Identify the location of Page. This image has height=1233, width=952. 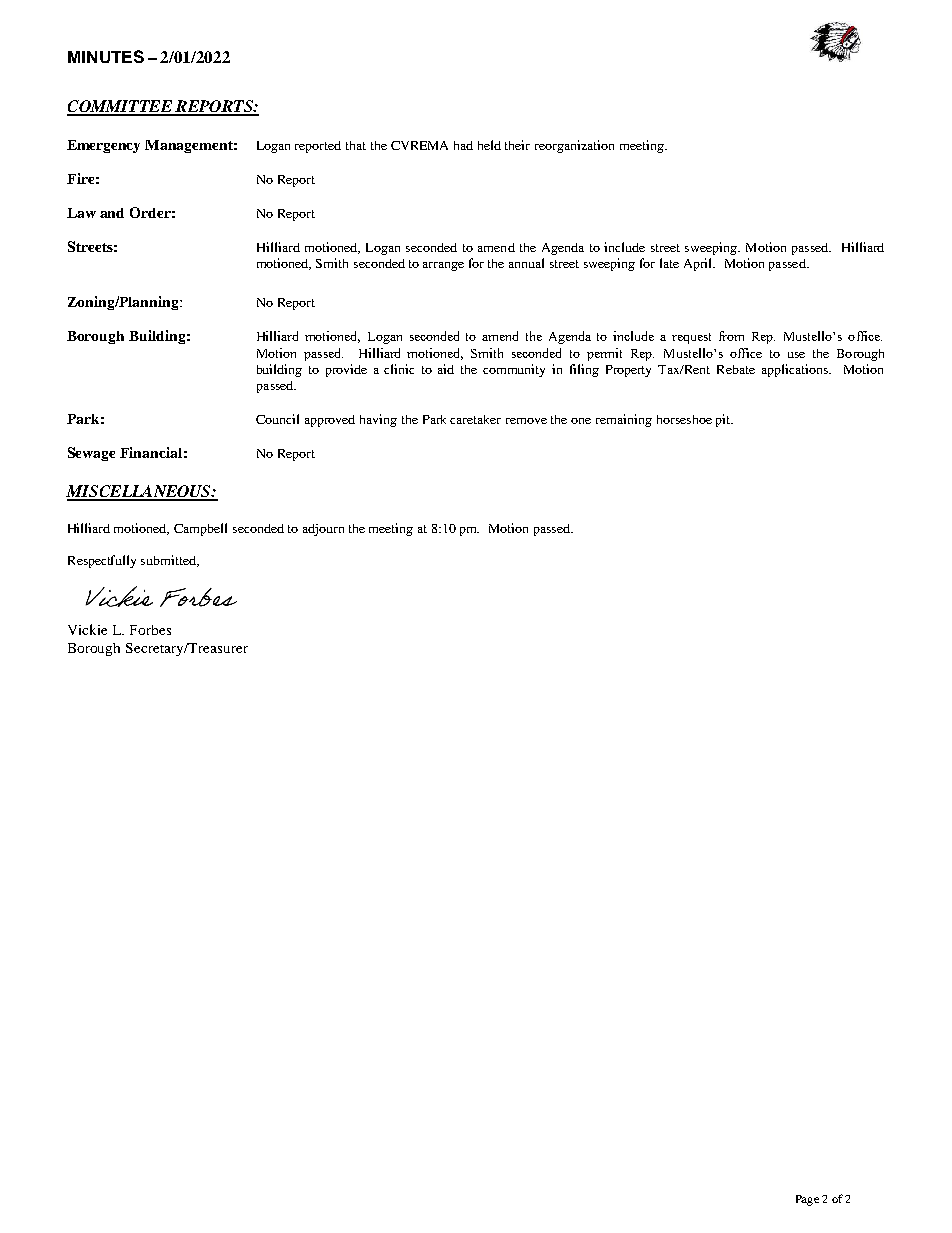
(807, 1200).
